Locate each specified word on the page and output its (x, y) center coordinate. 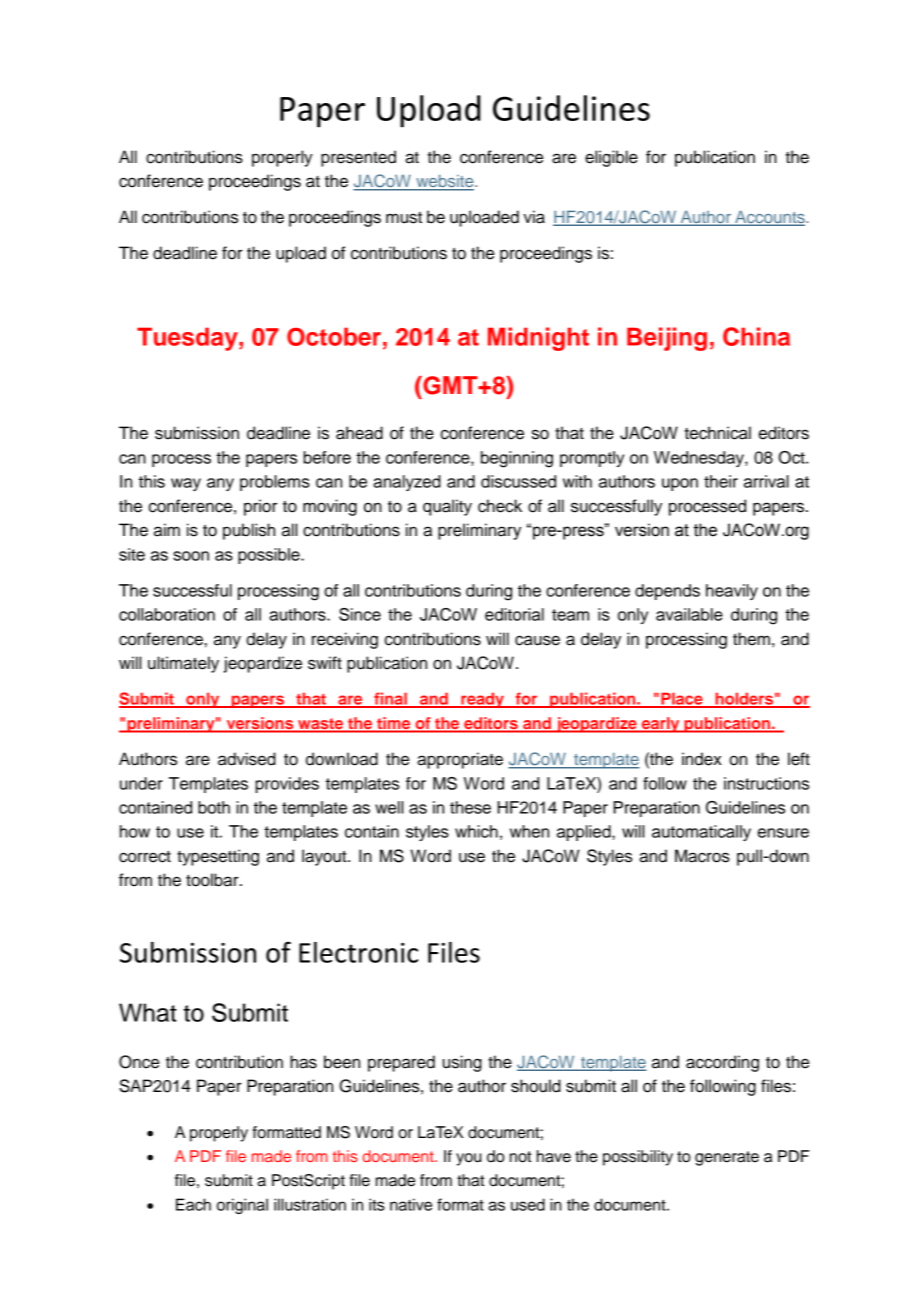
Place (682, 699)
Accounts (770, 218)
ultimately (183, 664)
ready (482, 700)
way (186, 484)
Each (193, 1204)
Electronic (358, 952)
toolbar (213, 880)
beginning (517, 459)
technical (717, 433)
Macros (702, 856)
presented (358, 158)
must (404, 218)
